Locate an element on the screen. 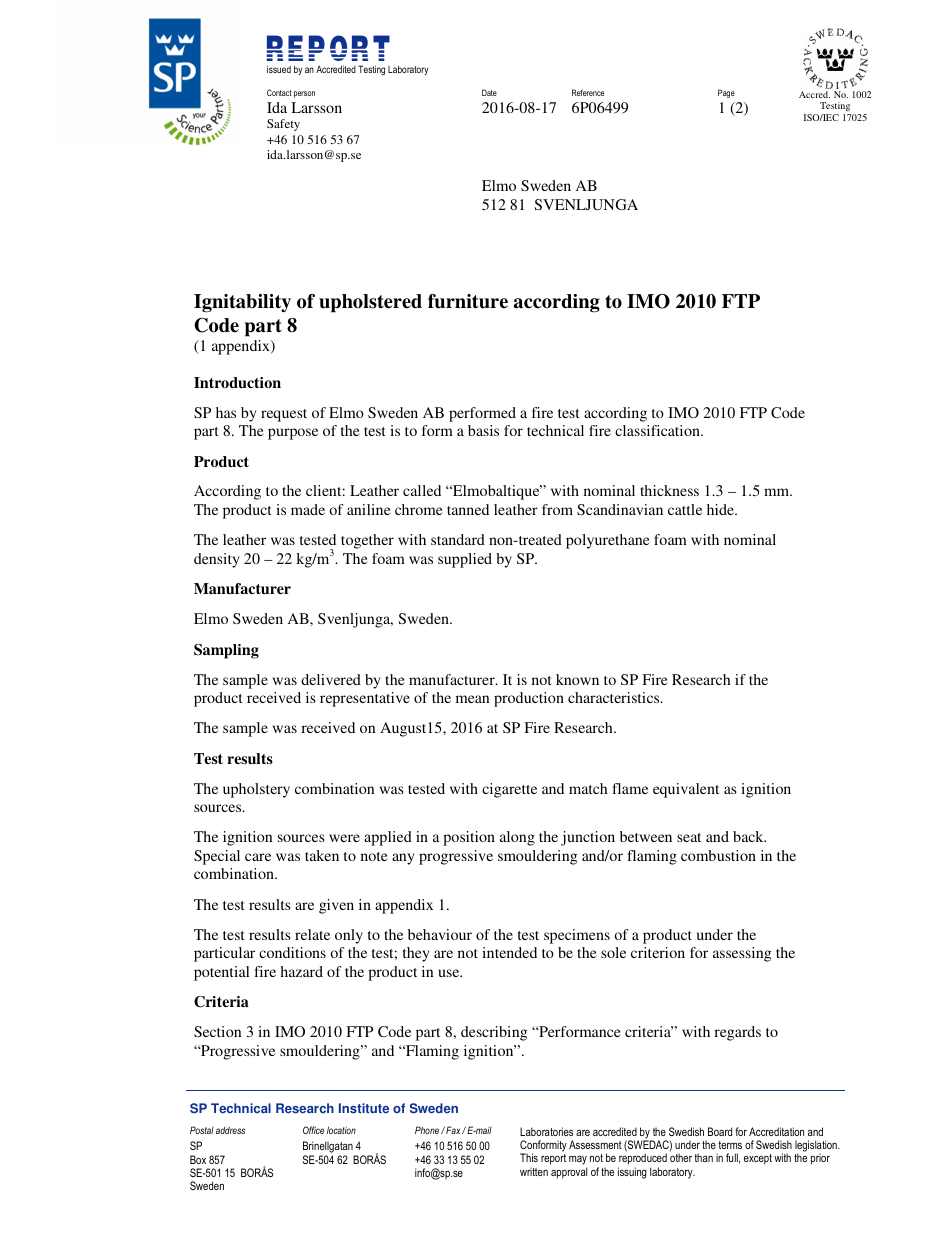 Image resolution: width=952 pixels, height=1233 pixels. Office is located at coordinates (313, 1130).
